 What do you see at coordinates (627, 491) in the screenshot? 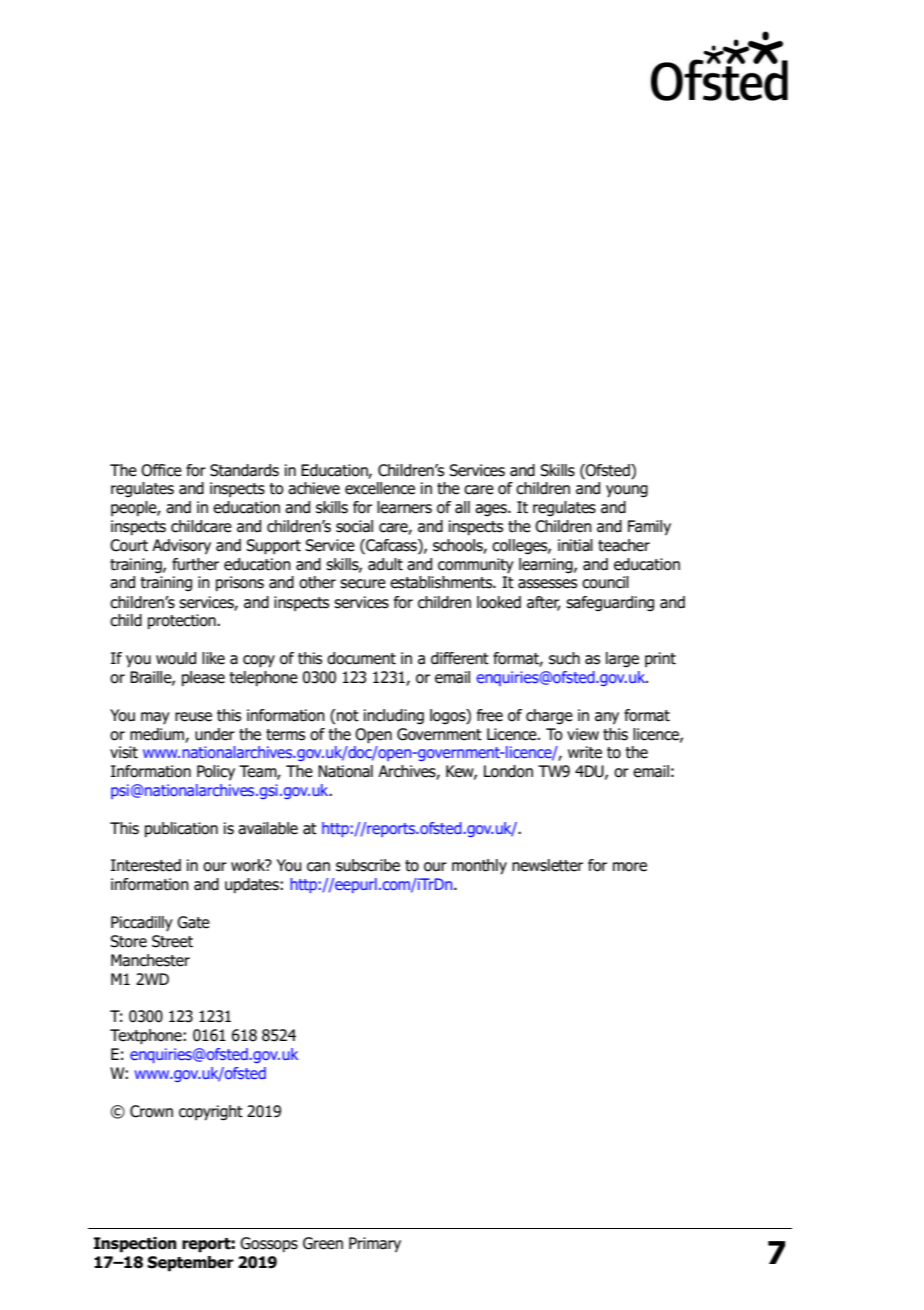
I see `young` at bounding box center [627, 491].
